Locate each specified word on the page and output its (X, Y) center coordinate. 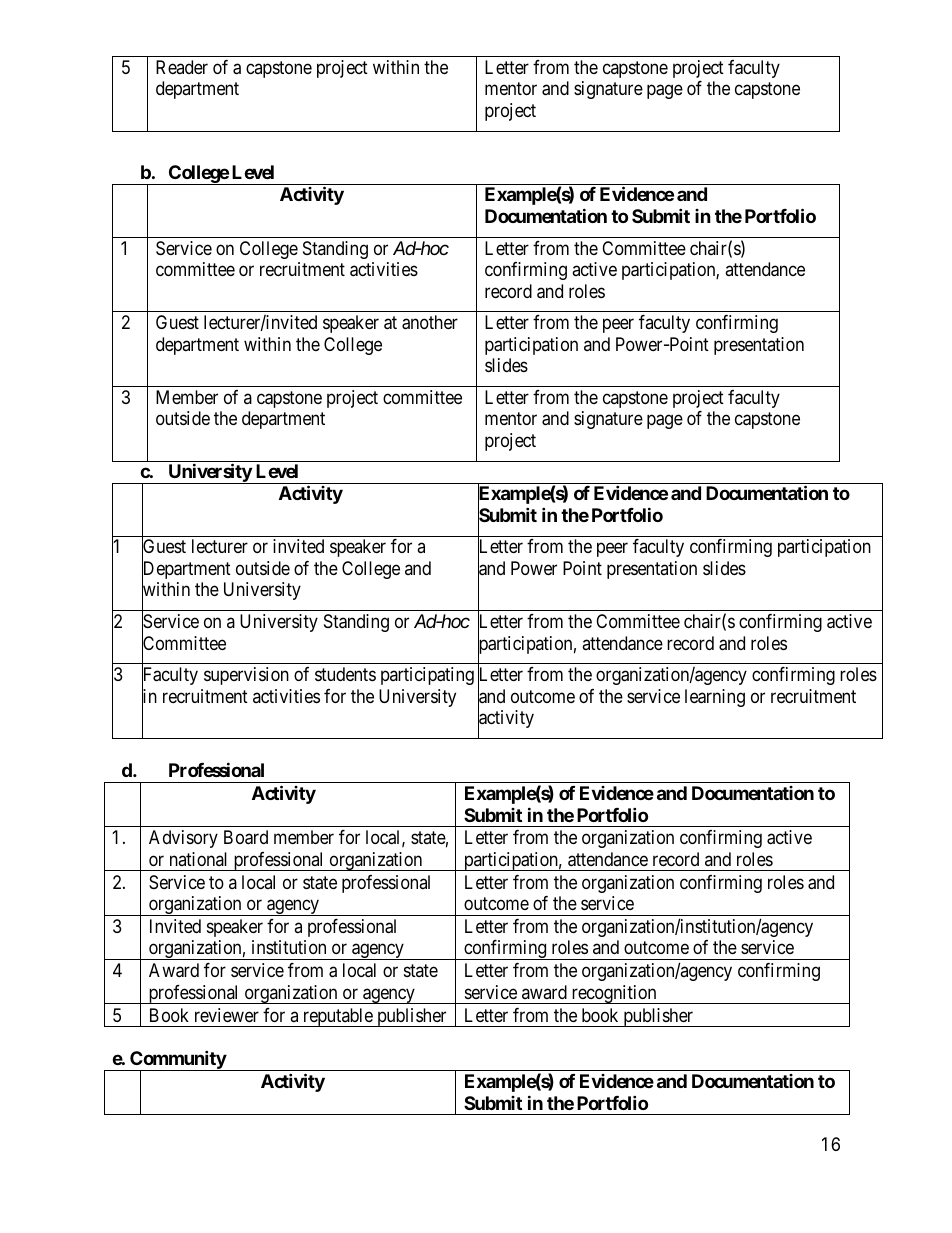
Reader (182, 67)
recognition (614, 994)
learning (715, 698)
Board (246, 837)
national (198, 859)
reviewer (227, 1015)
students (345, 674)
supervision (246, 676)
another (430, 322)
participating (427, 676)
